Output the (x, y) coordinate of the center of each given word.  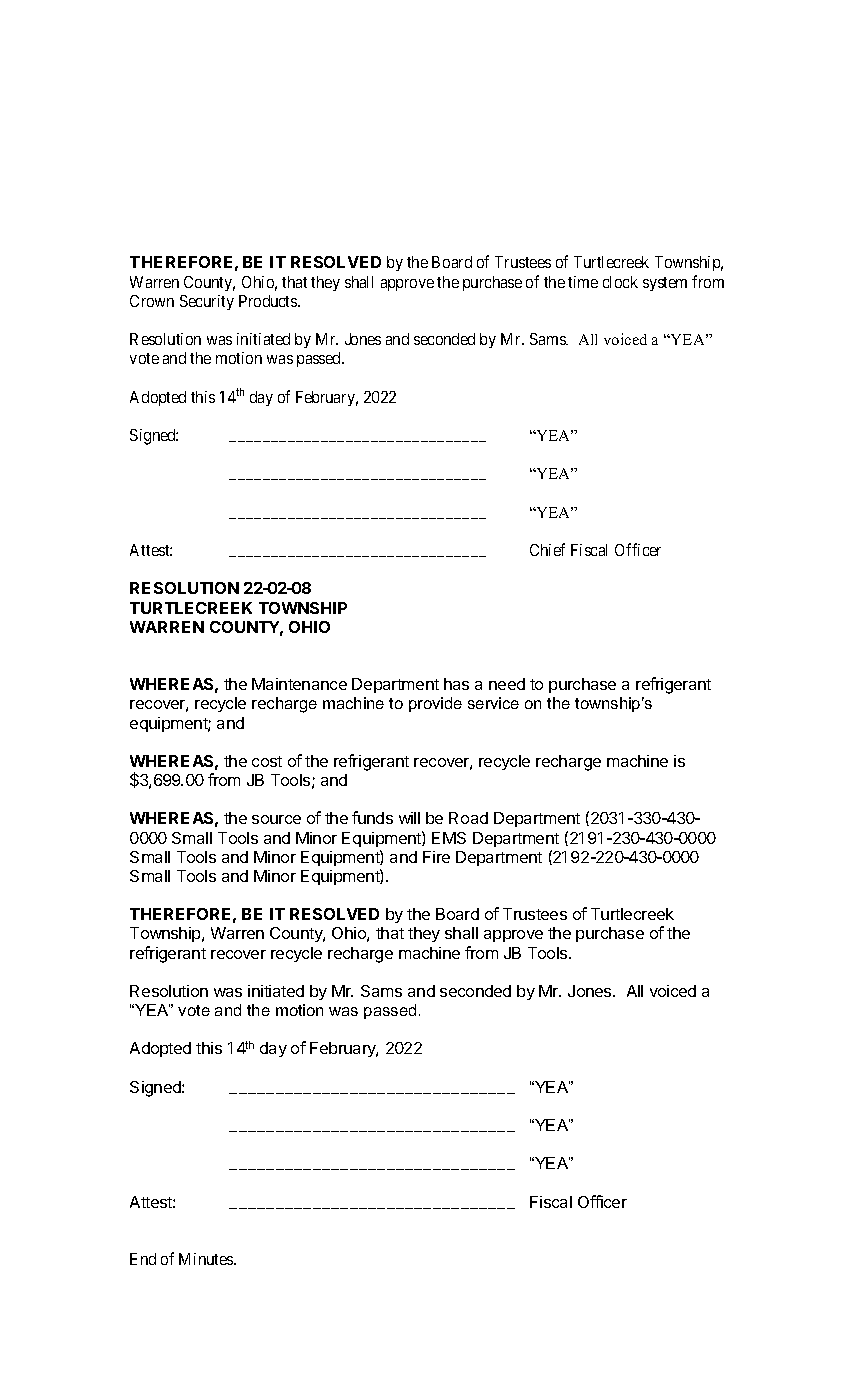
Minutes (207, 1259)
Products (269, 301)
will (409, 818)
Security (207, 302)
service (493, 703)
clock (620, 282)
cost (267, 761)
